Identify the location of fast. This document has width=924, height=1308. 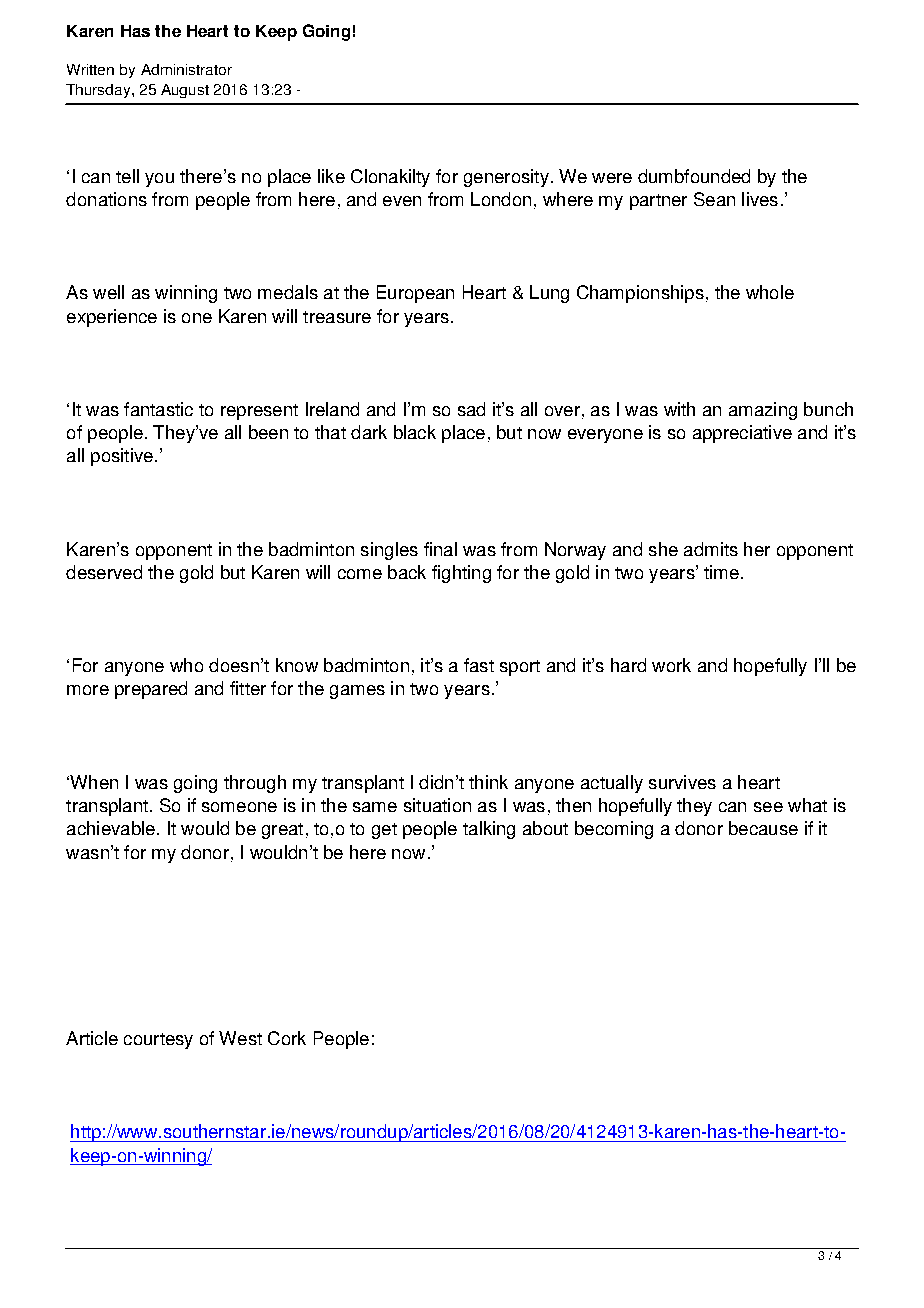
(479, 665).
